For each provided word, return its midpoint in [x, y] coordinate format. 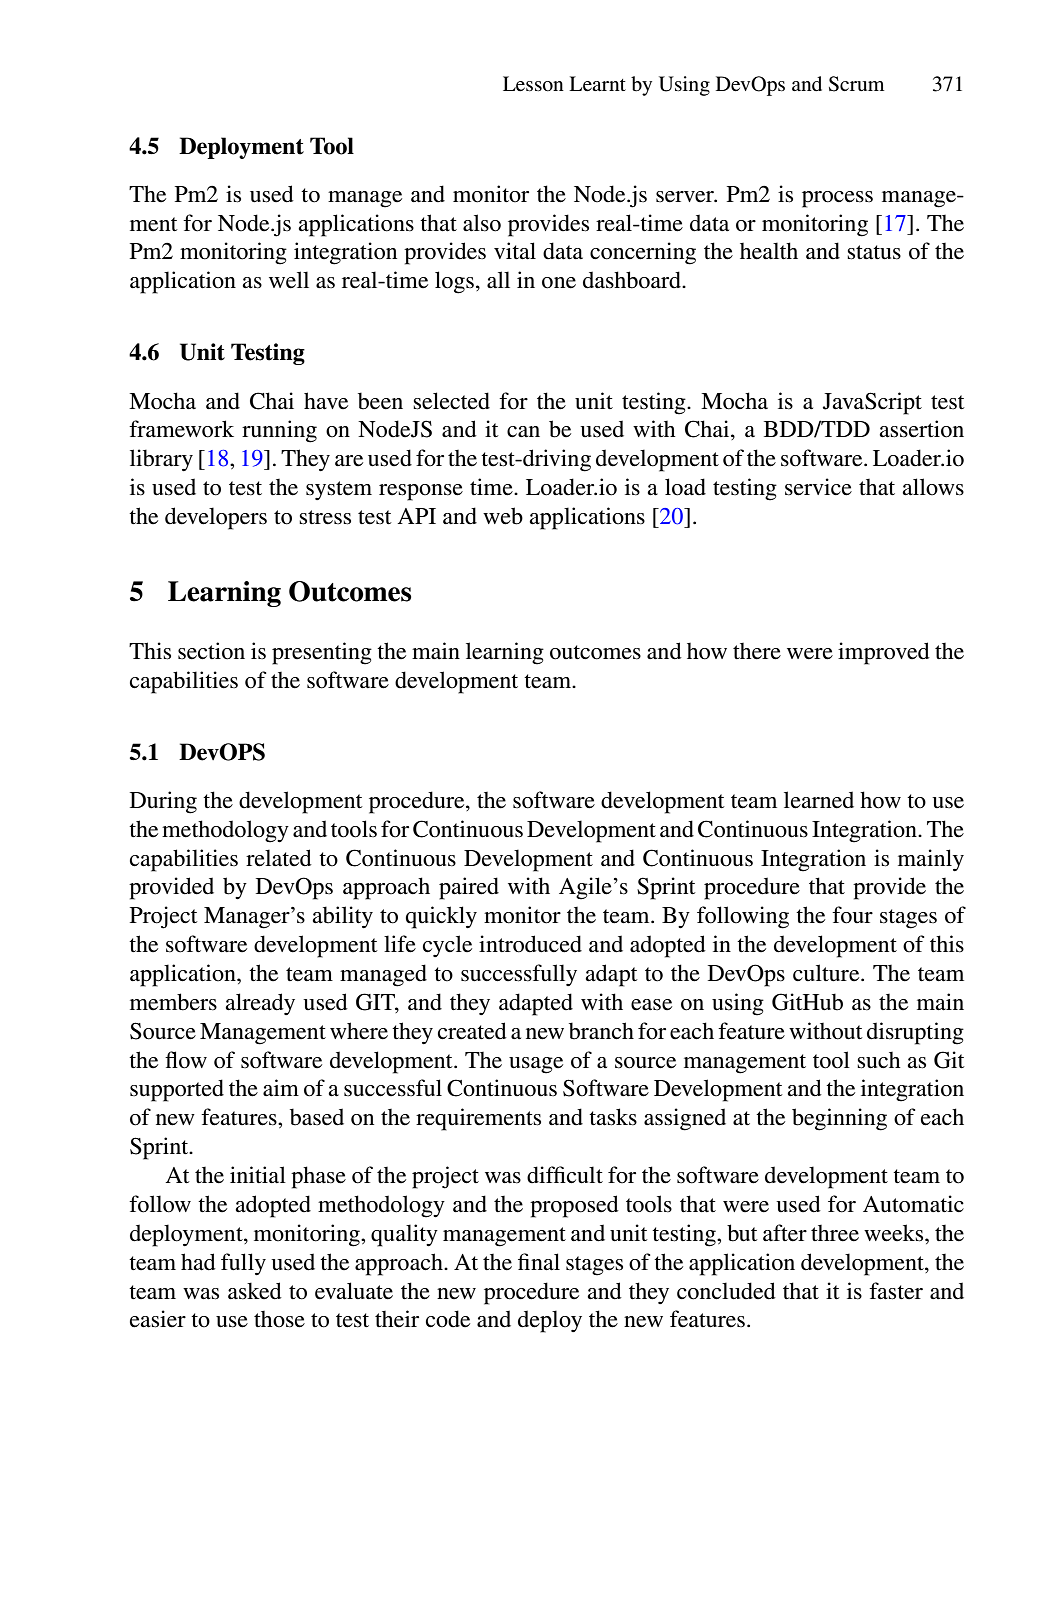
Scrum [856, 84]
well [289, 280]
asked [255, 1291]
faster [896, 1291]
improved [884, 653]
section [211, 651]
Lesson [533, 84]
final [539, 1262]
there [757, 651]
